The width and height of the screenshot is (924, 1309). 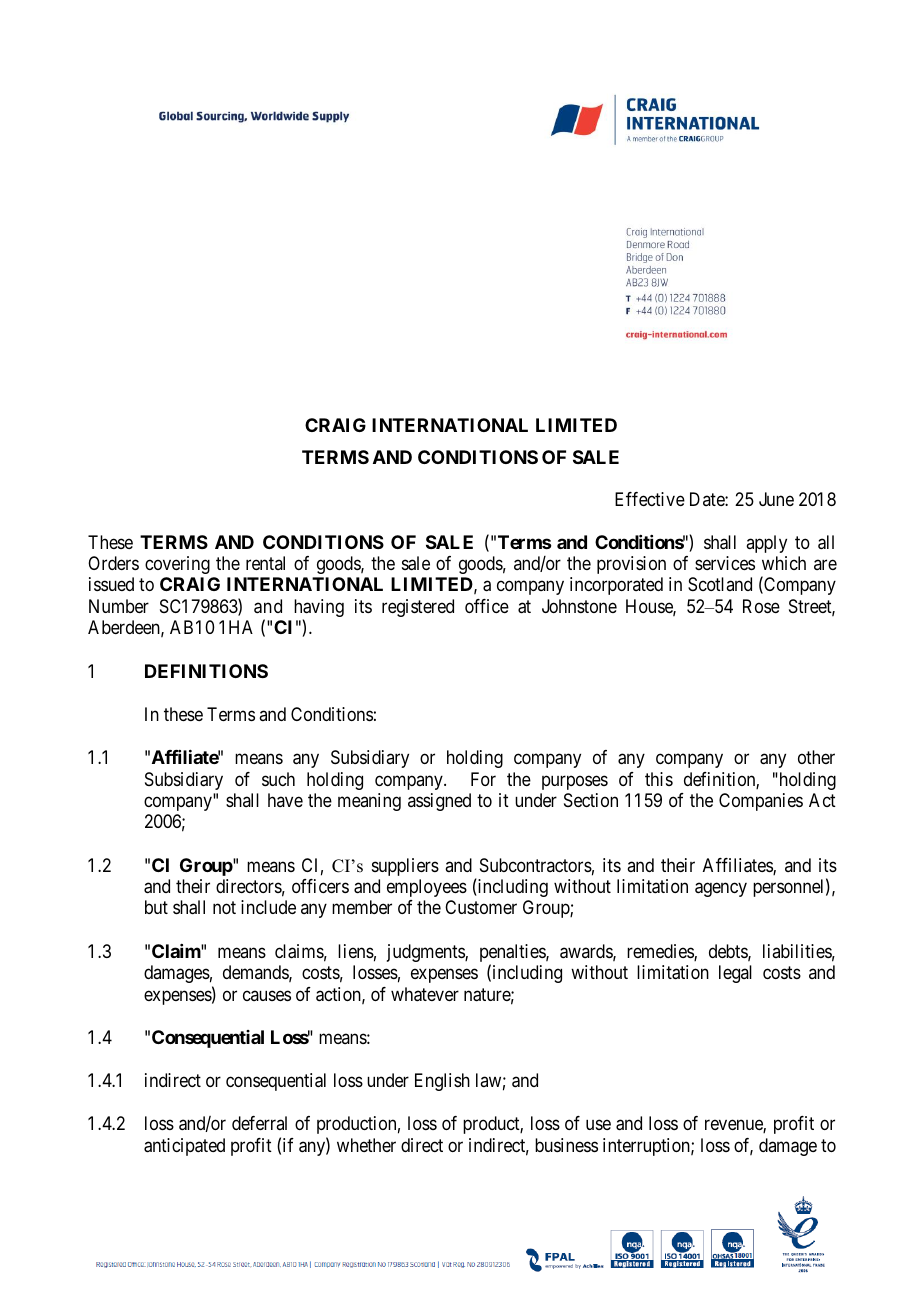 I want to click on Rose, so click(x=761, y=606).
